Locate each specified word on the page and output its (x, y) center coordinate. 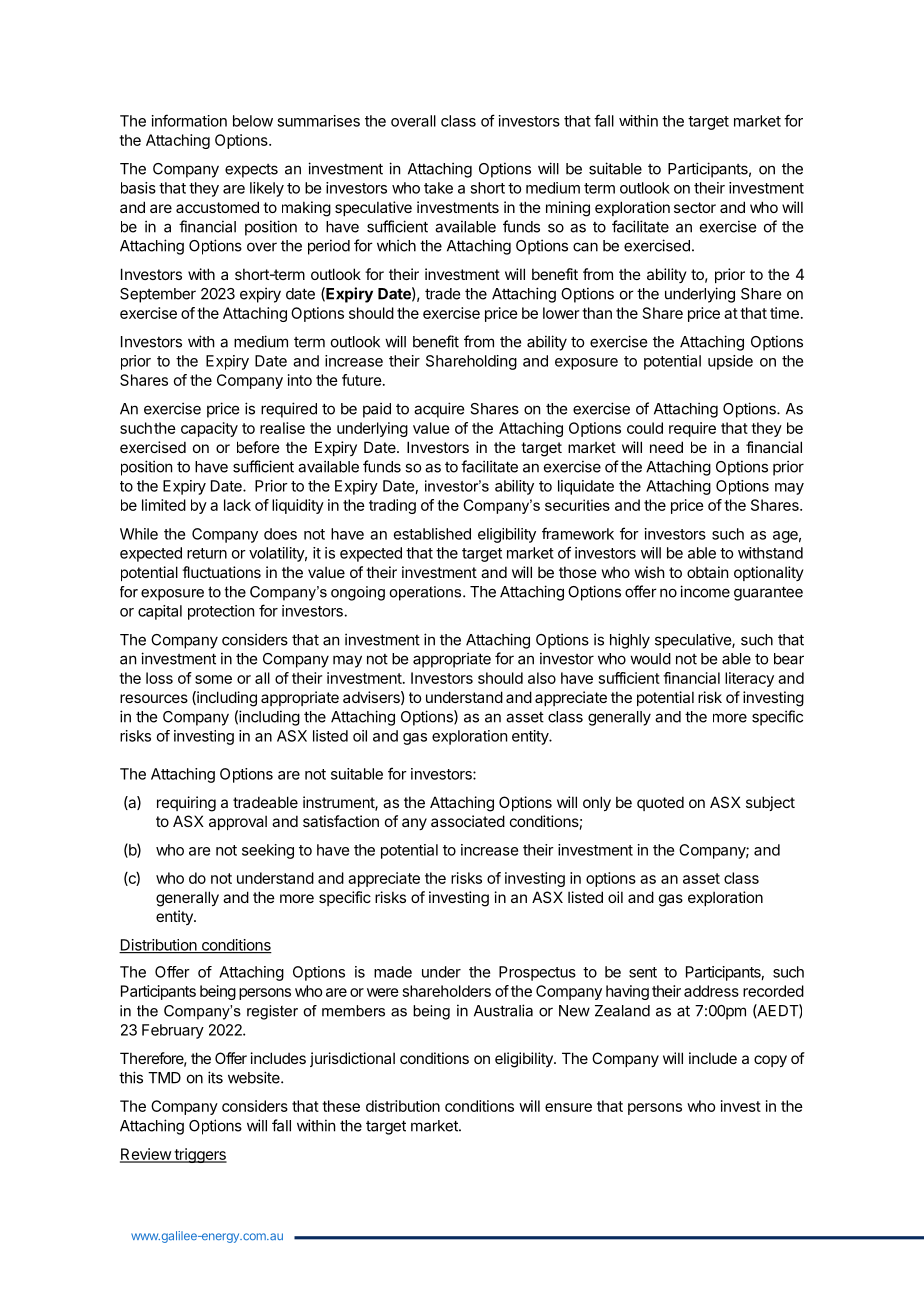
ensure (568, 1107)
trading (392, 506)
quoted (660, 803)
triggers (199, 1155)
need (666, 447)
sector (695, 207)
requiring (186, 804)
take (438, 188)
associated (468, 821)
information (189, 120)
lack (237, 505)
